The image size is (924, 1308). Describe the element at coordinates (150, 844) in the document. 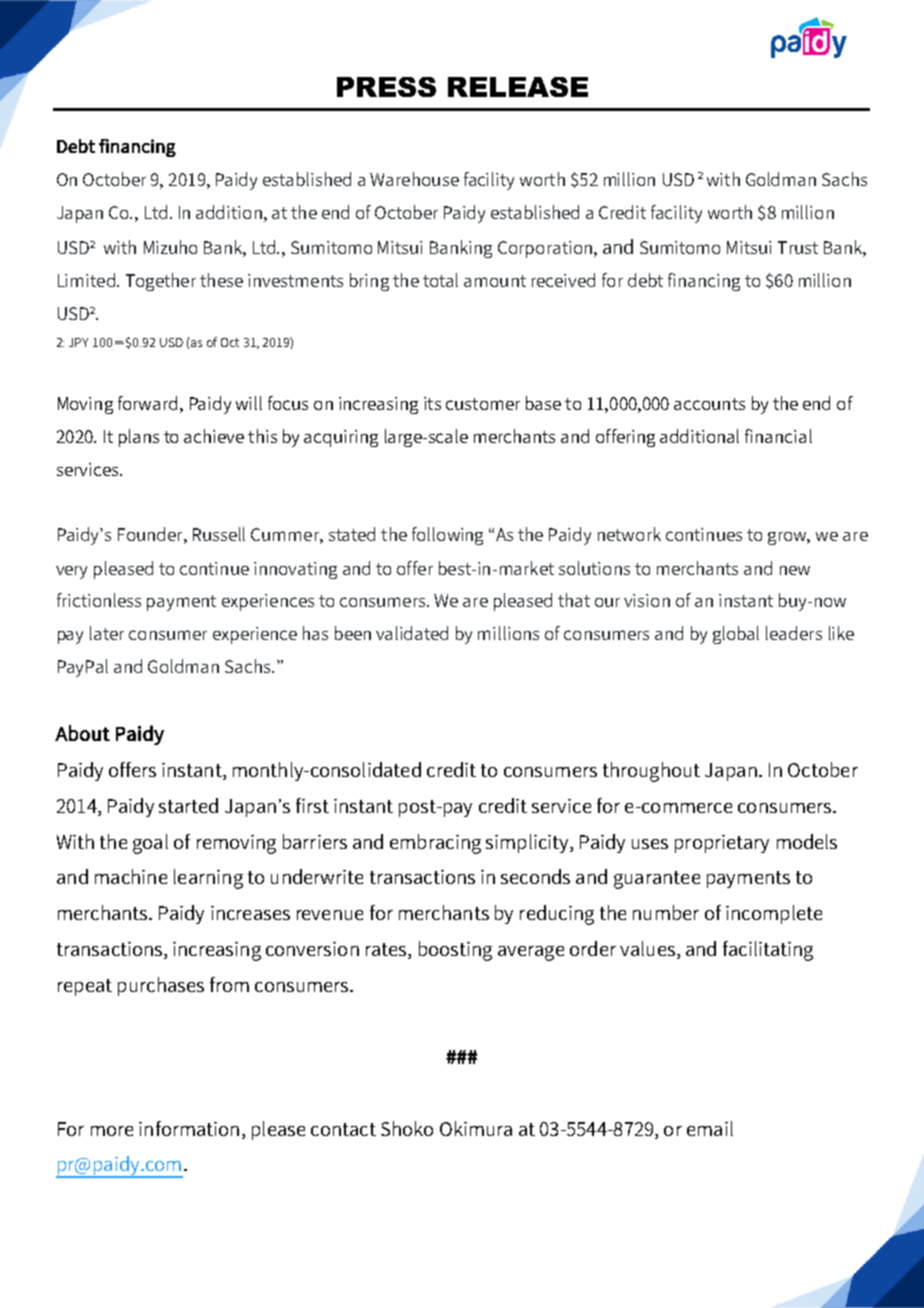

I see `goal` at that location.
